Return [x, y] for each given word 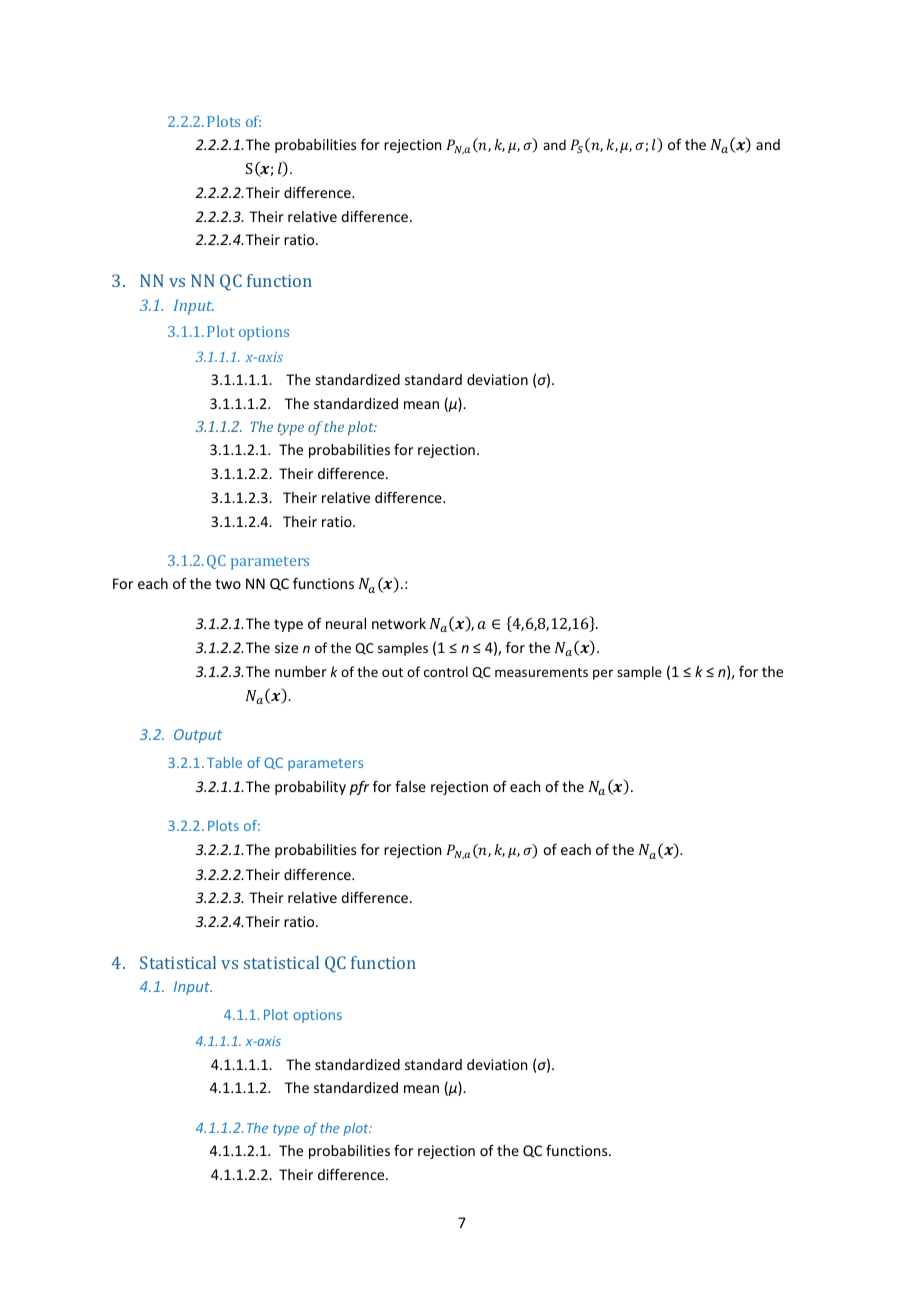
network [399, 623]
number [301, 671]
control [446, 671]
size [286, 647]
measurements [541, 672]
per [603, 674]
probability [310, 788]
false [410, 786]
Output [198, 736]
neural [346, 623]
